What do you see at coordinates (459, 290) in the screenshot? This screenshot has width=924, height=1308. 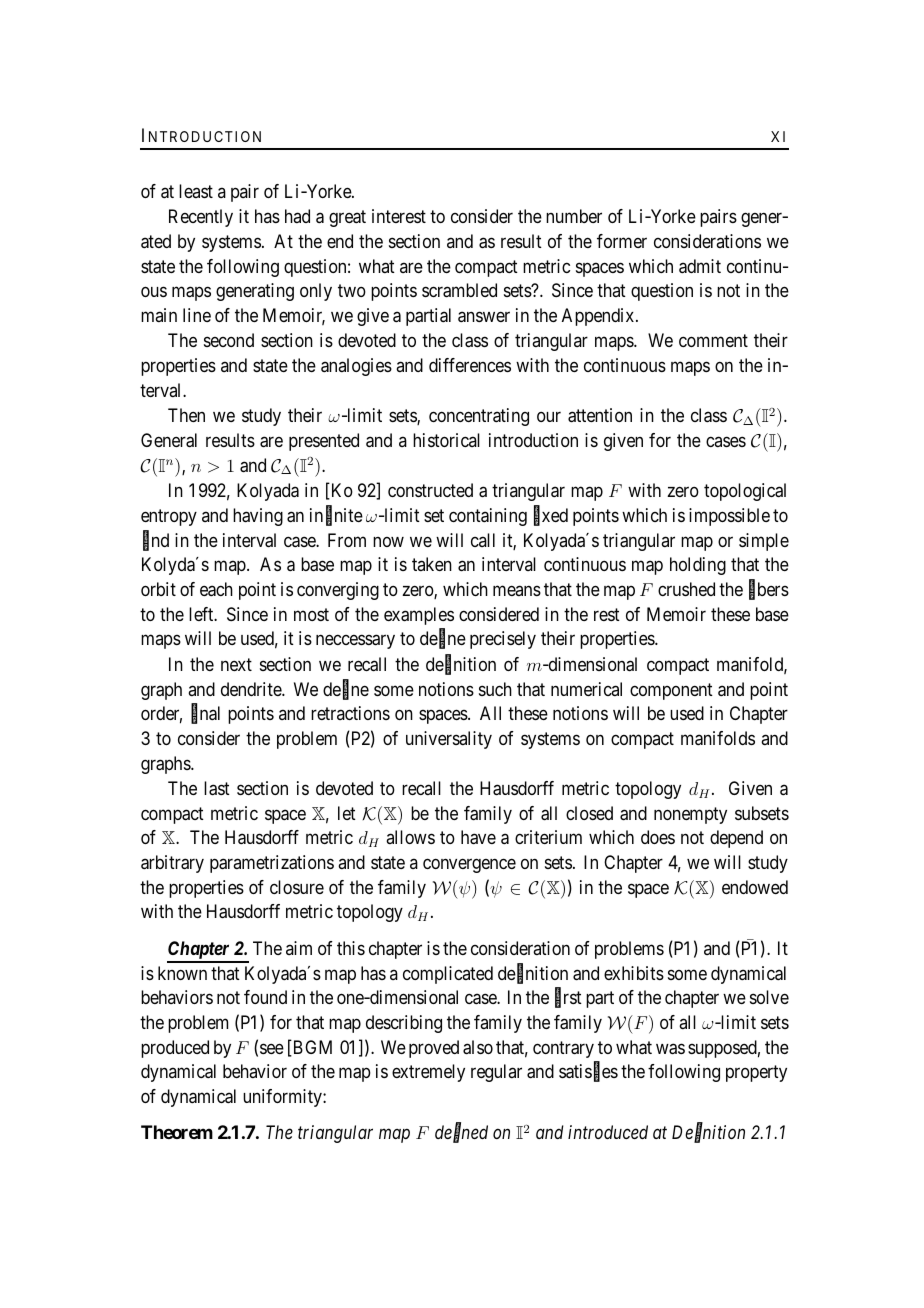 I see `scrambled` at bounding box center [459, 290].
